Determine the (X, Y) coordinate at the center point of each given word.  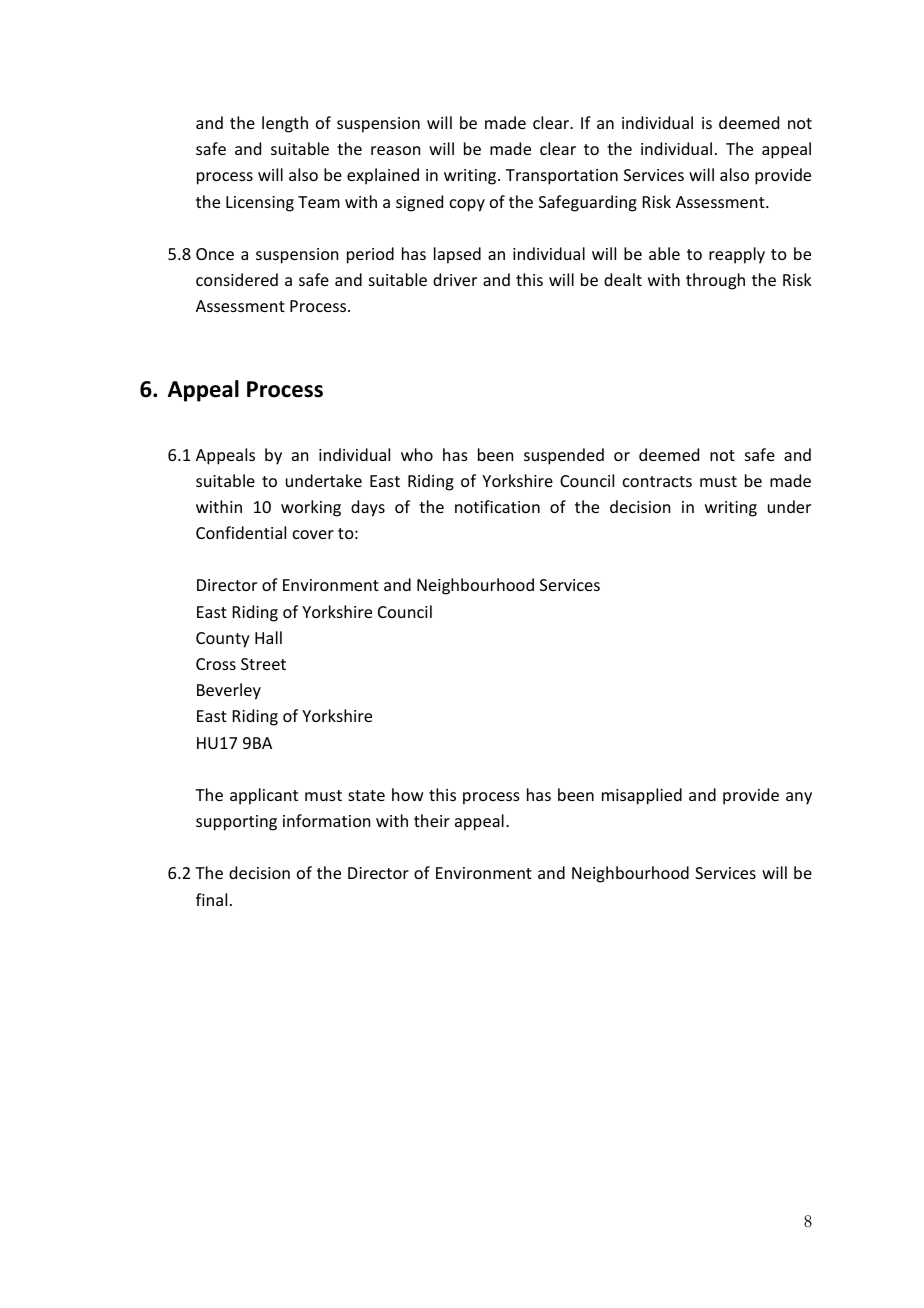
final (211, 899)
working (311, 508)
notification (497, 506)
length (285, 124)
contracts (657, 481)
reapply (737, 255)
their (432, 820)
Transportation (562, 177)
